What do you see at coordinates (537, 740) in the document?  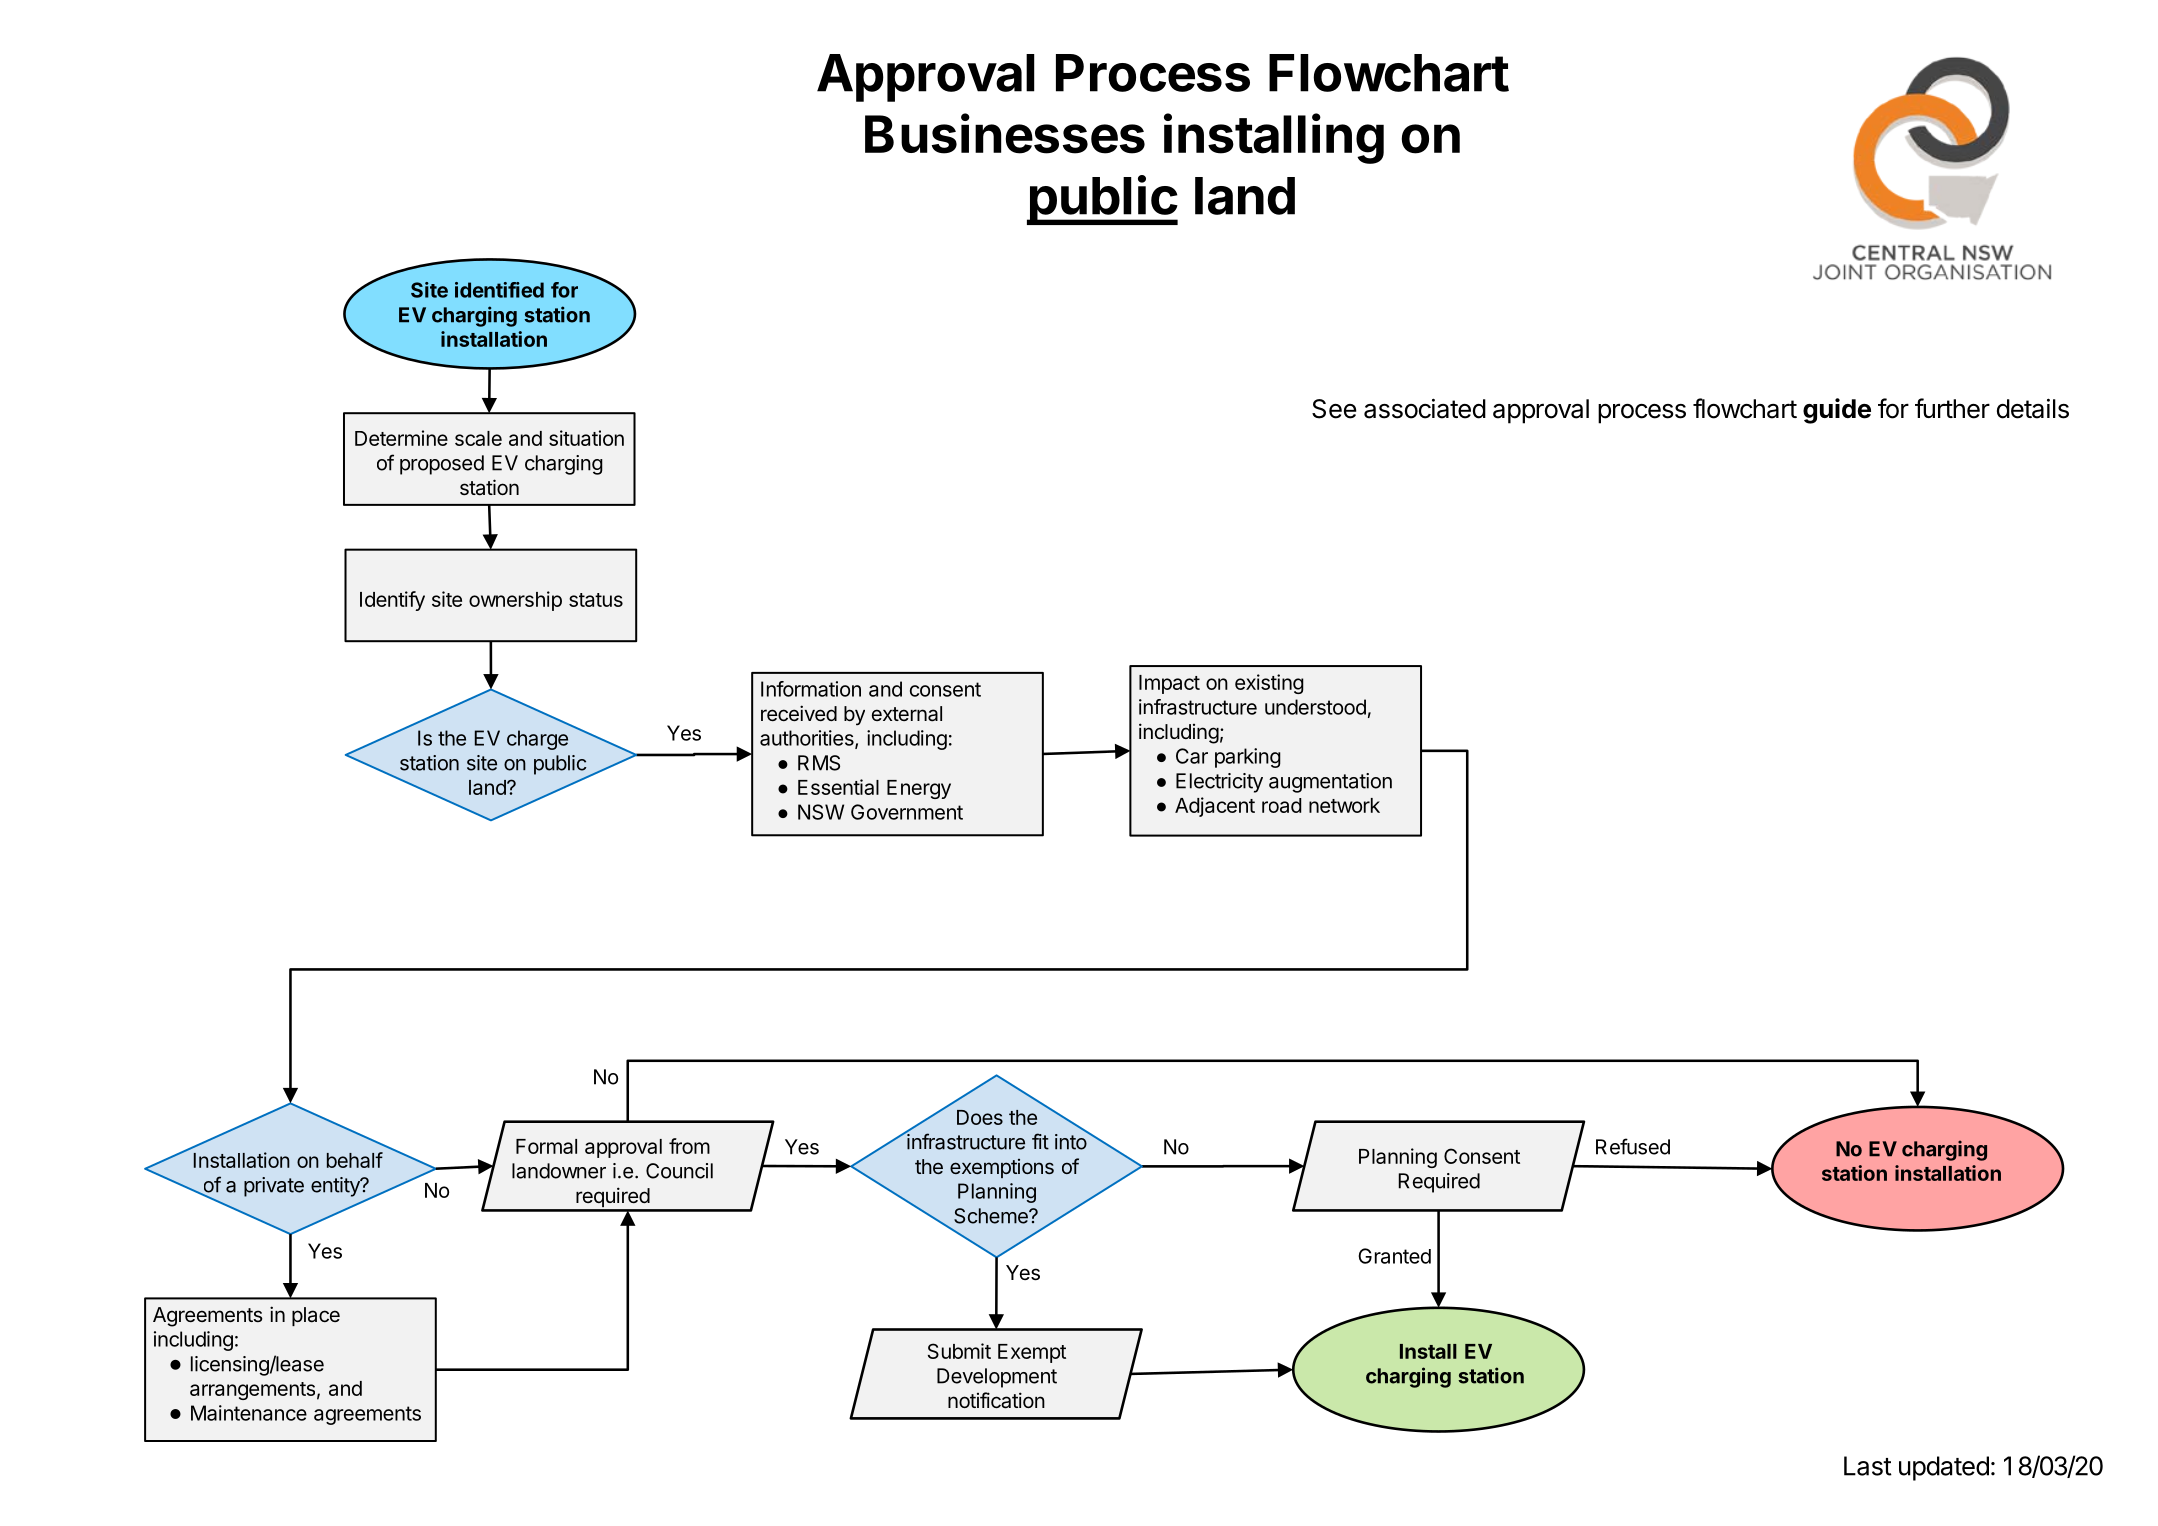 I see `charge` at bounding box center [537, 740].
